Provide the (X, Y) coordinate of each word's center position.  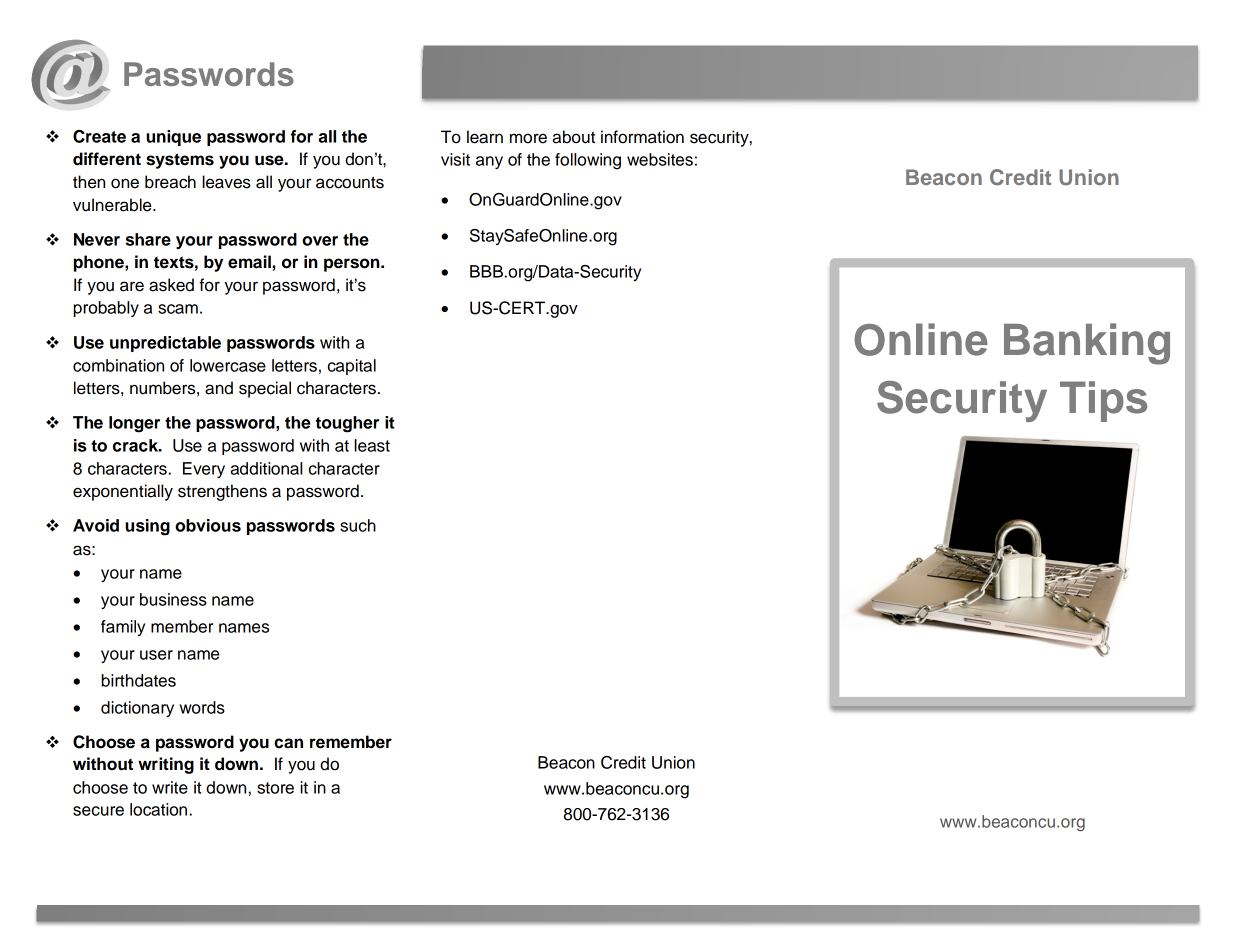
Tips (1103, 401)
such (358, 525)
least (372, 445)
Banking (1087, 344)
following (588, 161)
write (170, 787)
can (288, 743)
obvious (208, 525)
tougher (347, 424)
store (275, 788)
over (320, 241)
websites (660, 159)
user (156, 655)
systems (180, 161)
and (219, 388)
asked (171, 285)
